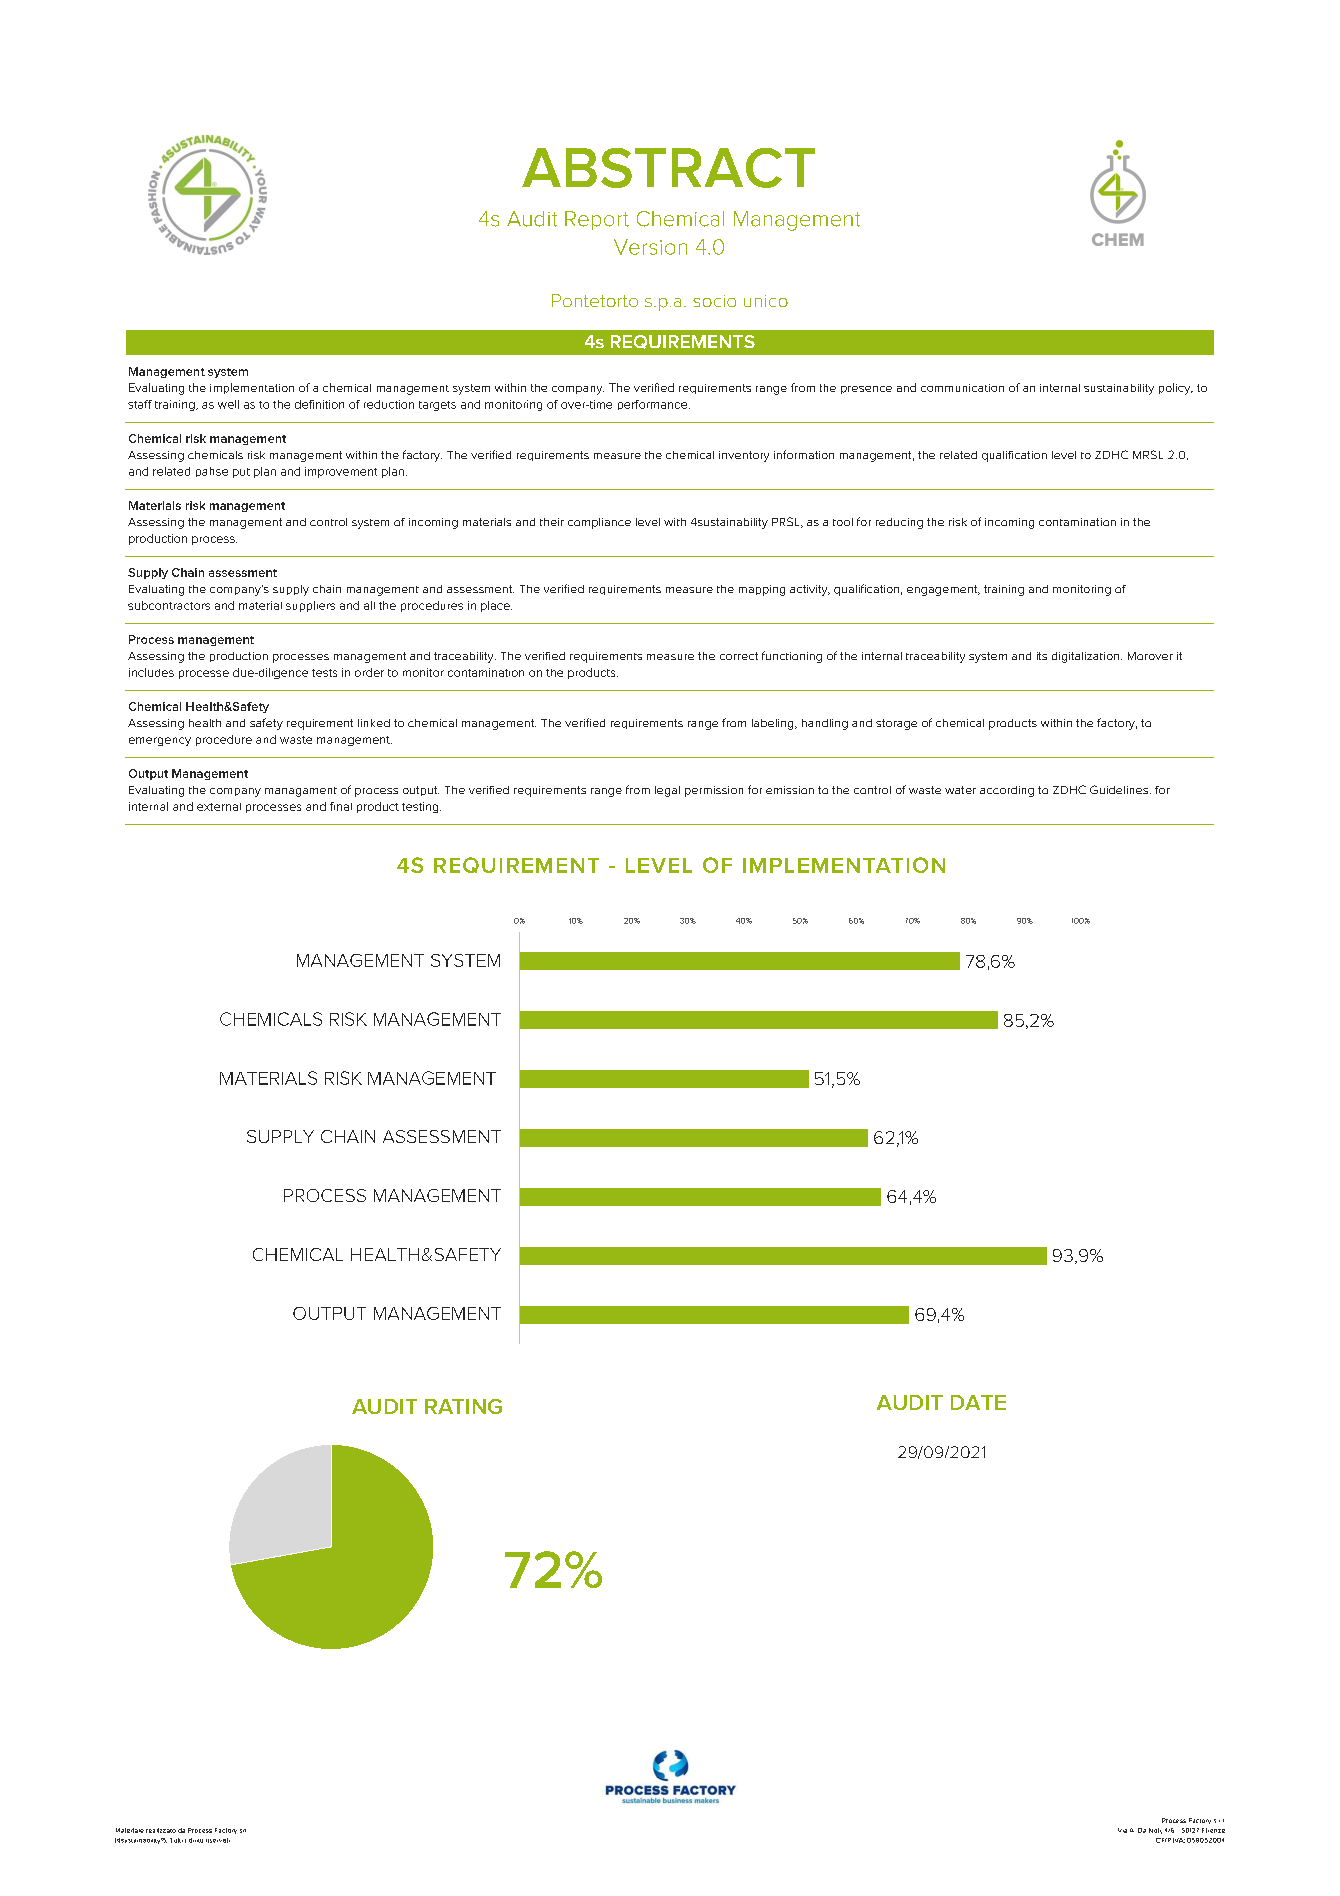 The image size is (1340, 1896). What do you see at coordinates (667, 791) in the document?
I see `legal` at bounding box center [667, 791].
